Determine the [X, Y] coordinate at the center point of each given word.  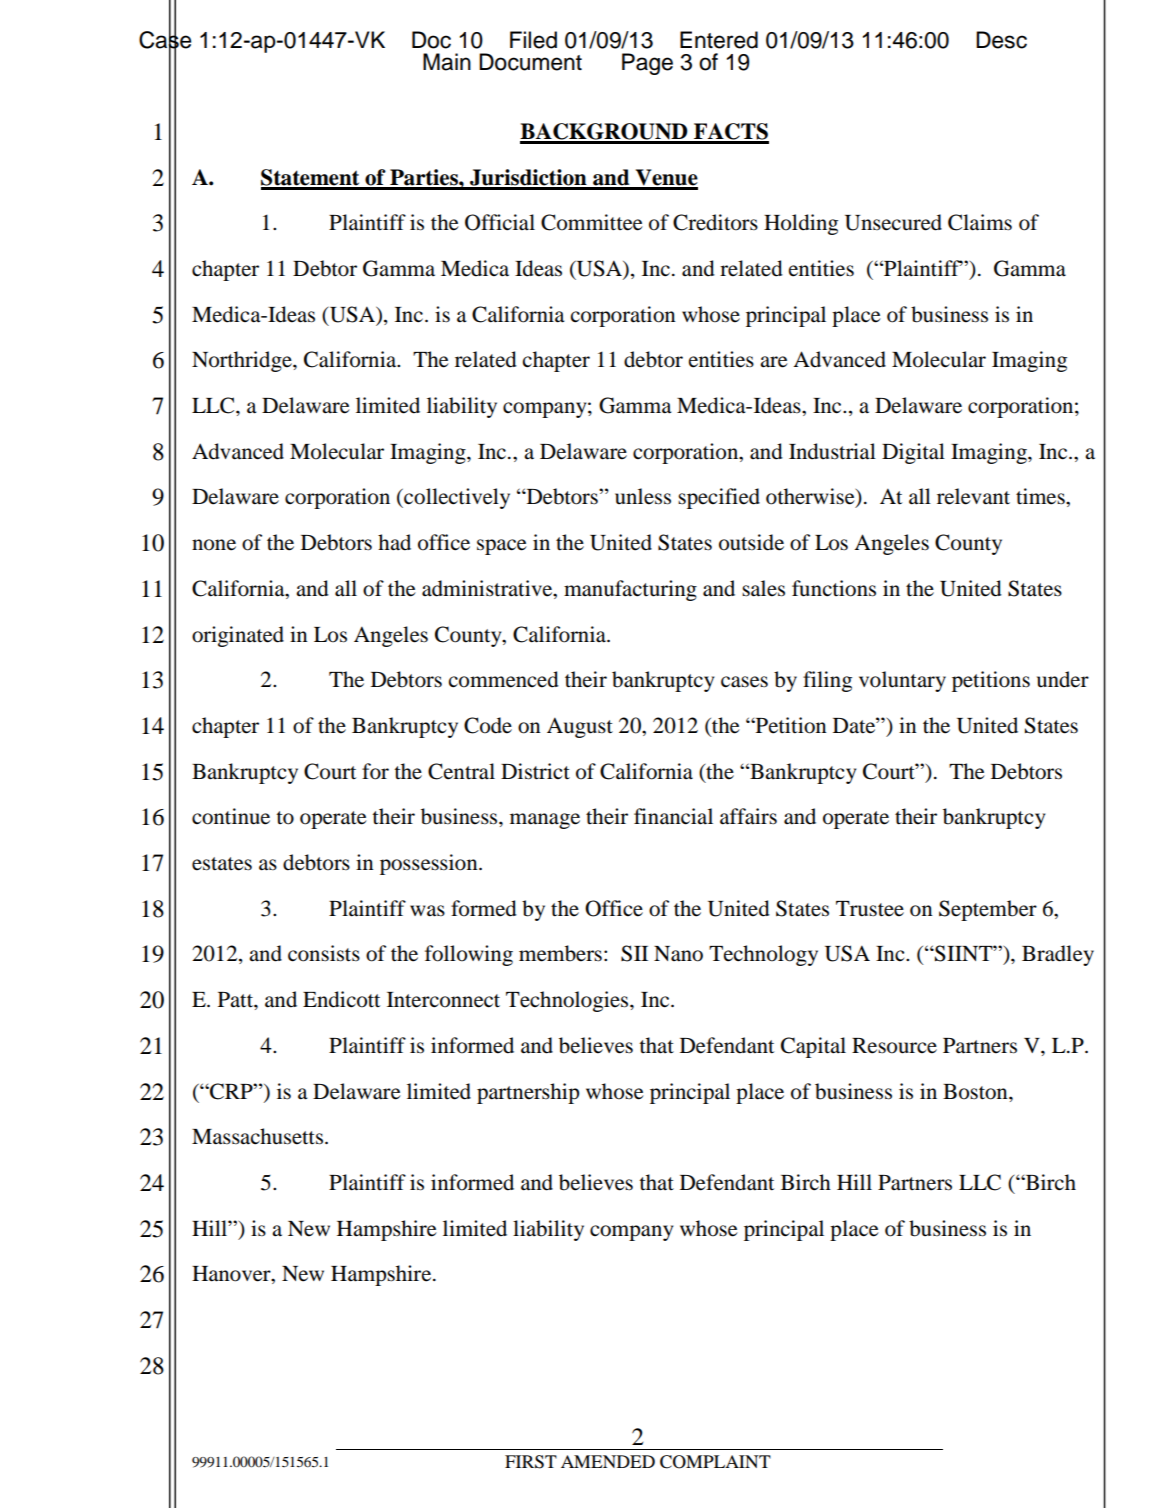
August [580, 727]
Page [647, 64]
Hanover [232, 1275]
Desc [1001, 40]
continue [231, 816]
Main [447, 62]
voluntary [902, 681]
